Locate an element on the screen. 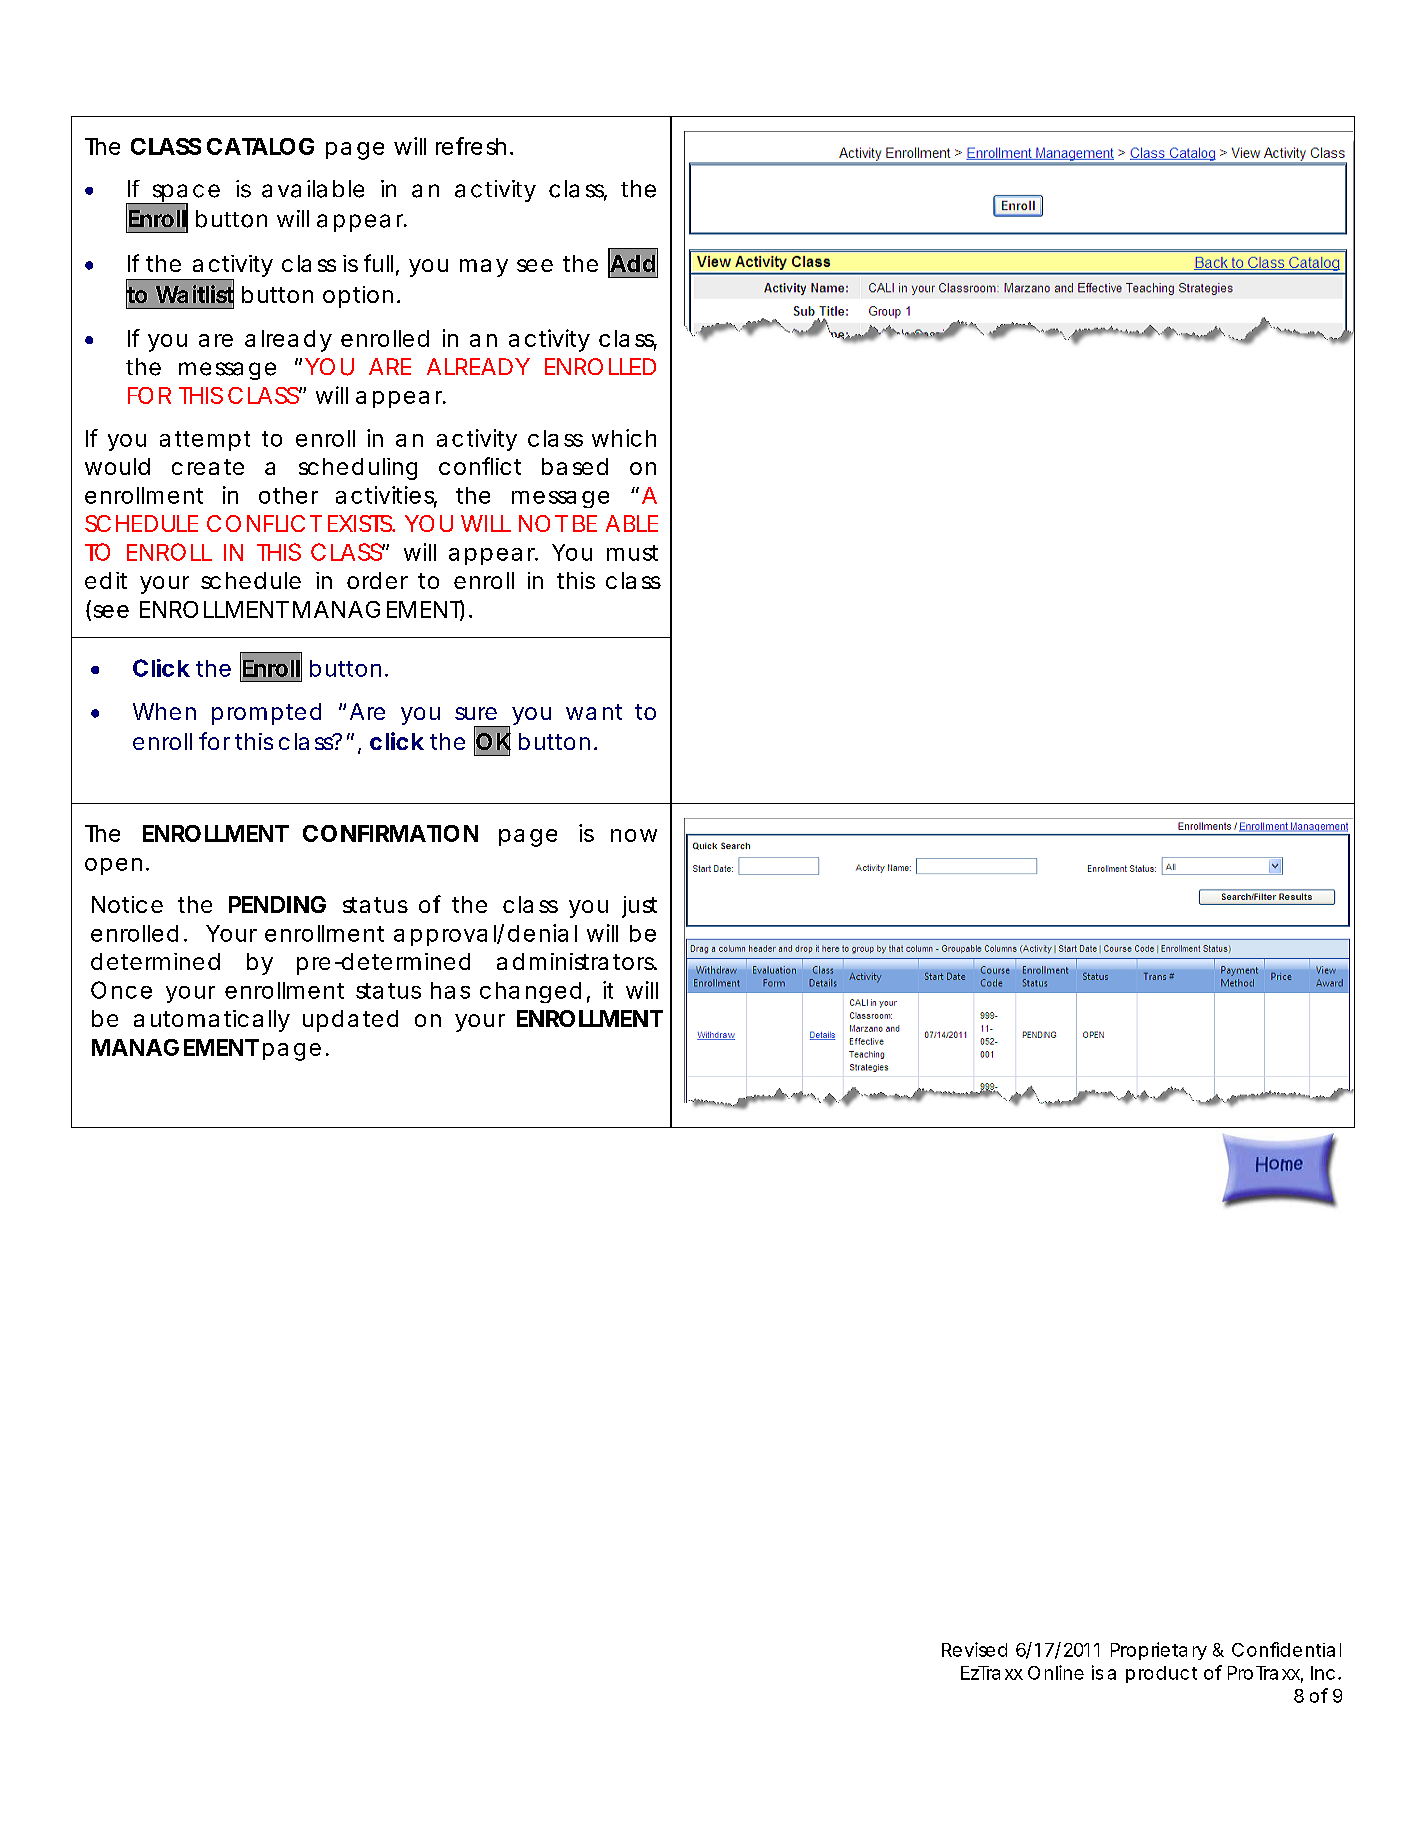  refresh is located at coordinates (471, 146).
